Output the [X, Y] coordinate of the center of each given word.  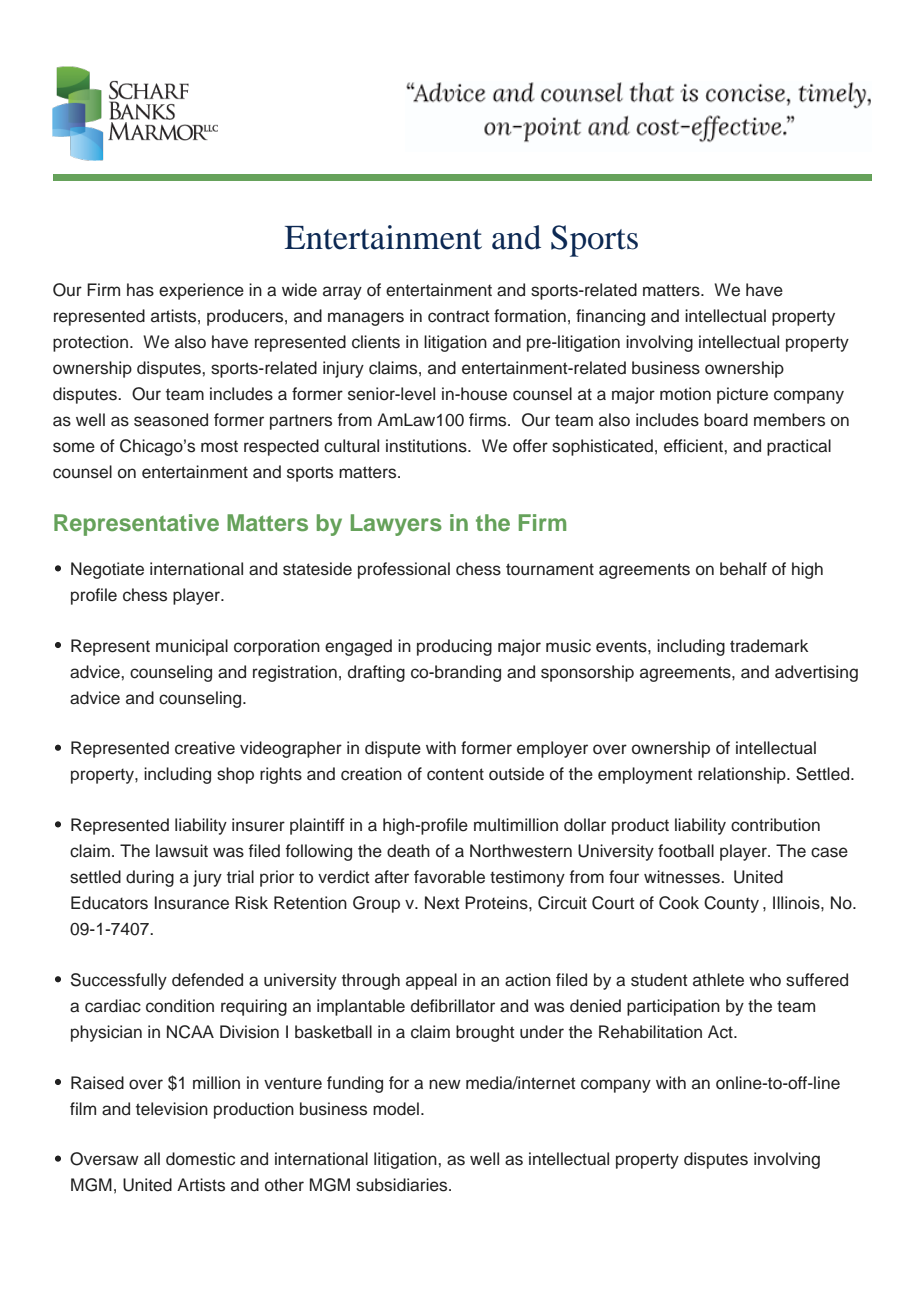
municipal [192, 647]
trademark [769, 646]
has [140, 290]
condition [180, 1006]
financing [610, 317]
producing [454, 647]
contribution [775, 825]
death [408, 851]
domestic [200, 1159]
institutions [427, 446]
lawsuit [182, 851]
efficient [694, 446]
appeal [431, 981]
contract [458, 316]
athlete [718, 980]
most [219, 446]
